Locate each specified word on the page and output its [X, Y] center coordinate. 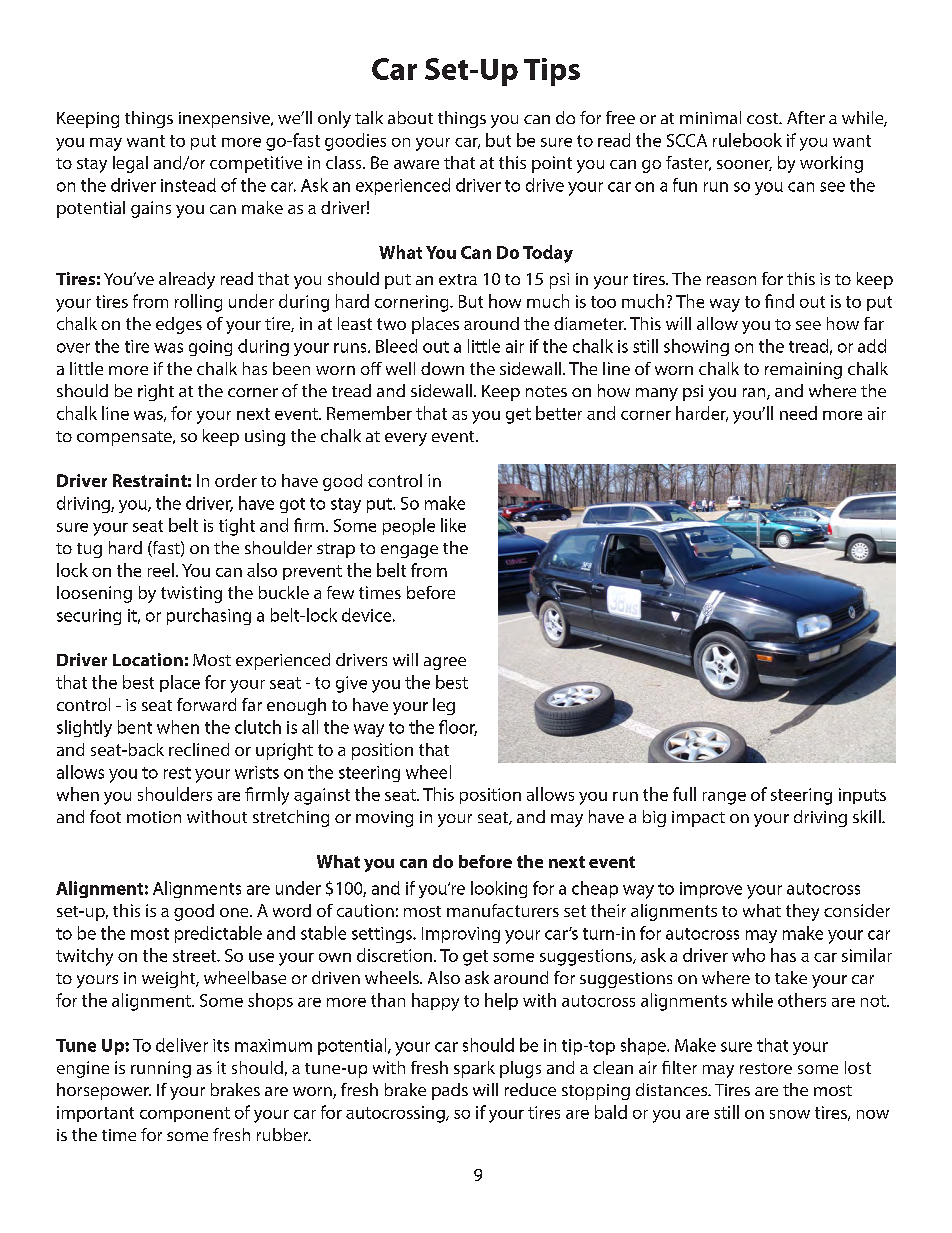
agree [445, 663]
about [410, 117]
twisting [191, 594]
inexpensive [225, 120]
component [185, 1114]
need [798, 413]
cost [764, 118]
